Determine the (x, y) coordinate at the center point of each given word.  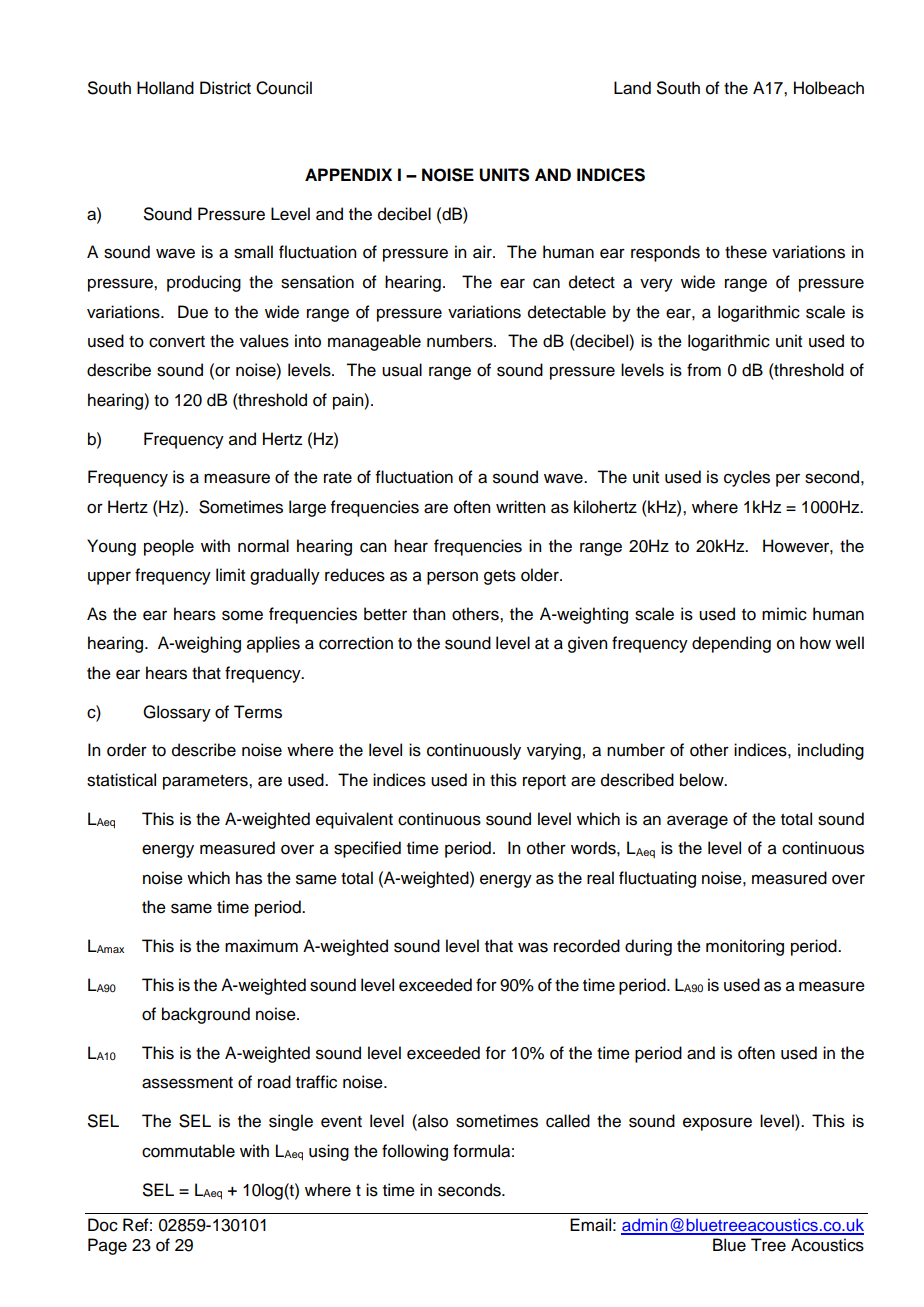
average (697, 822)
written (520, 507)
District (225, 88)
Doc (103, 1225)
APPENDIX (348, 174)
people (169, 547)
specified (367, 849)
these (746, 252)
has (249, 878)
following (415, 1152)
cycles (747, 478)
